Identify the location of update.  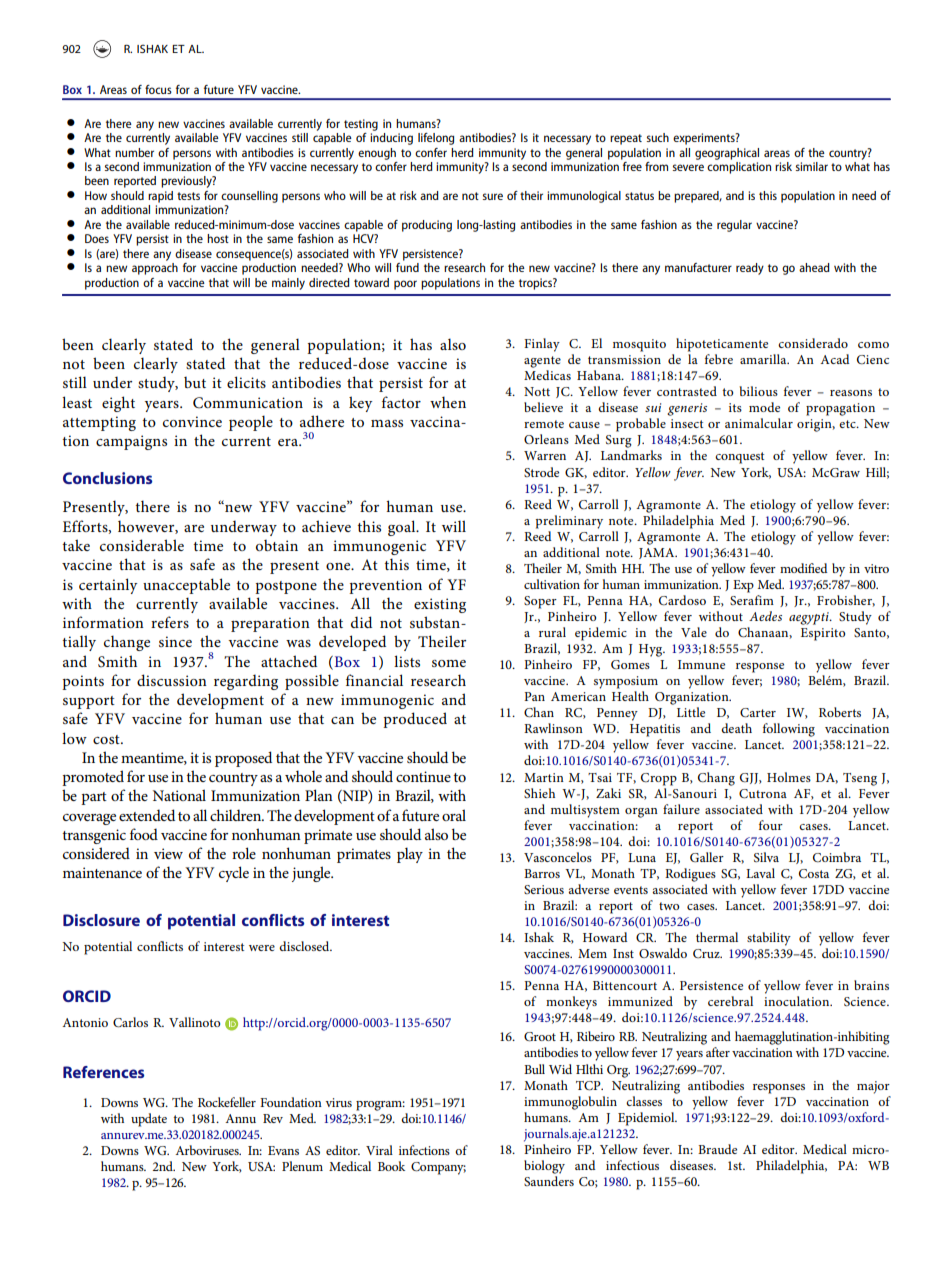
(149, 1120).
